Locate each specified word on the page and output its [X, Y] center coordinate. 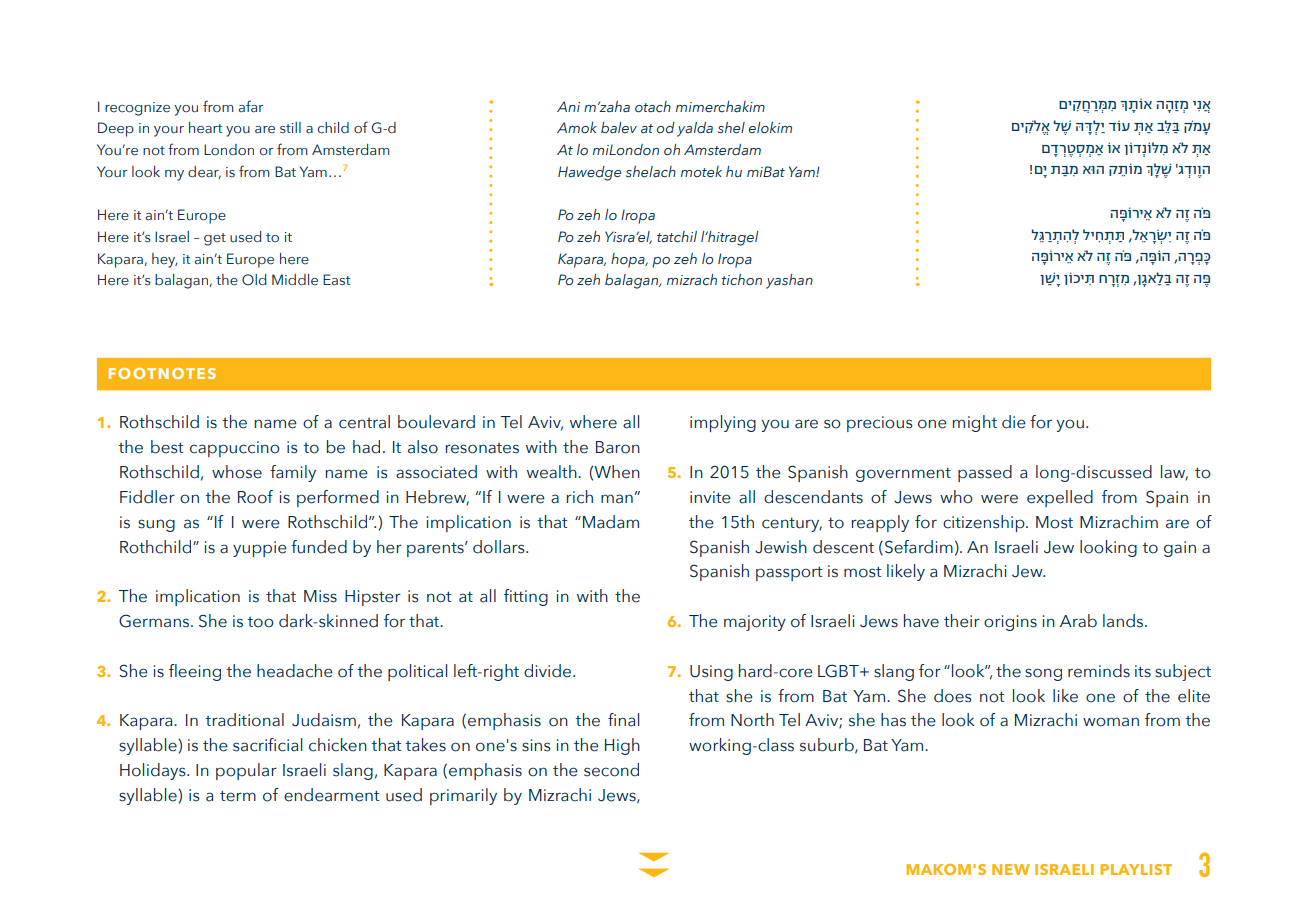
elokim [770, 127]
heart [205, 128]
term [238, 796]
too [260, 622]
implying [723, 423]
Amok [577, 127]
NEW [1011, 869]
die [1014, 422]
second [611, 770]
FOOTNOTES [162, 373]
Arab [1078, 621]
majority [755, 623]
